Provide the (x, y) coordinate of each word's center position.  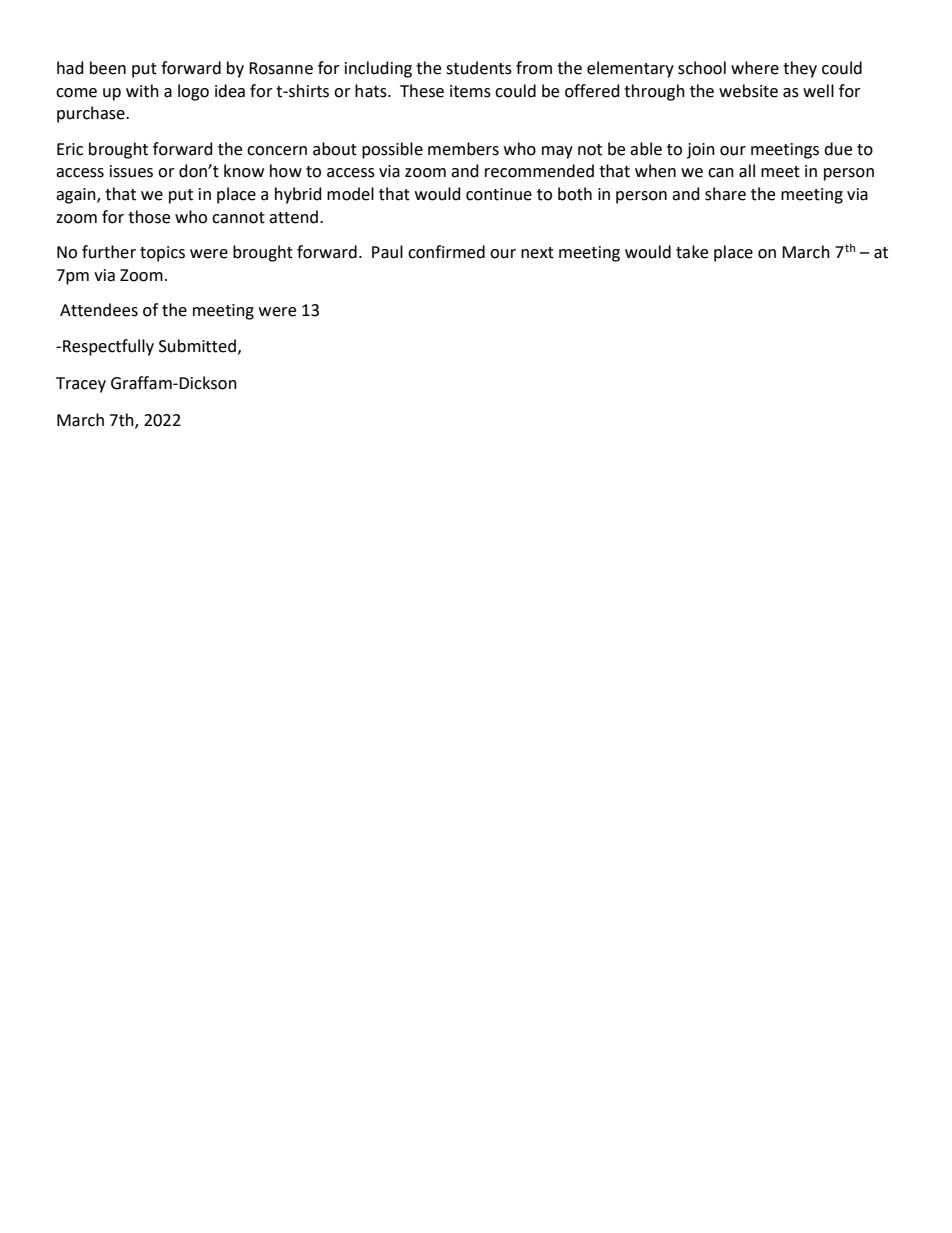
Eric (70, 149)
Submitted (197, 346)
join (701, 151)
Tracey (81, 385)
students (479, 68)
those (149, 217)
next (537, 253)
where (755, 68)
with (142, 91)
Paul (387, 252)
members (463, 149)
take (692, 252)
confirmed (446, 252)
